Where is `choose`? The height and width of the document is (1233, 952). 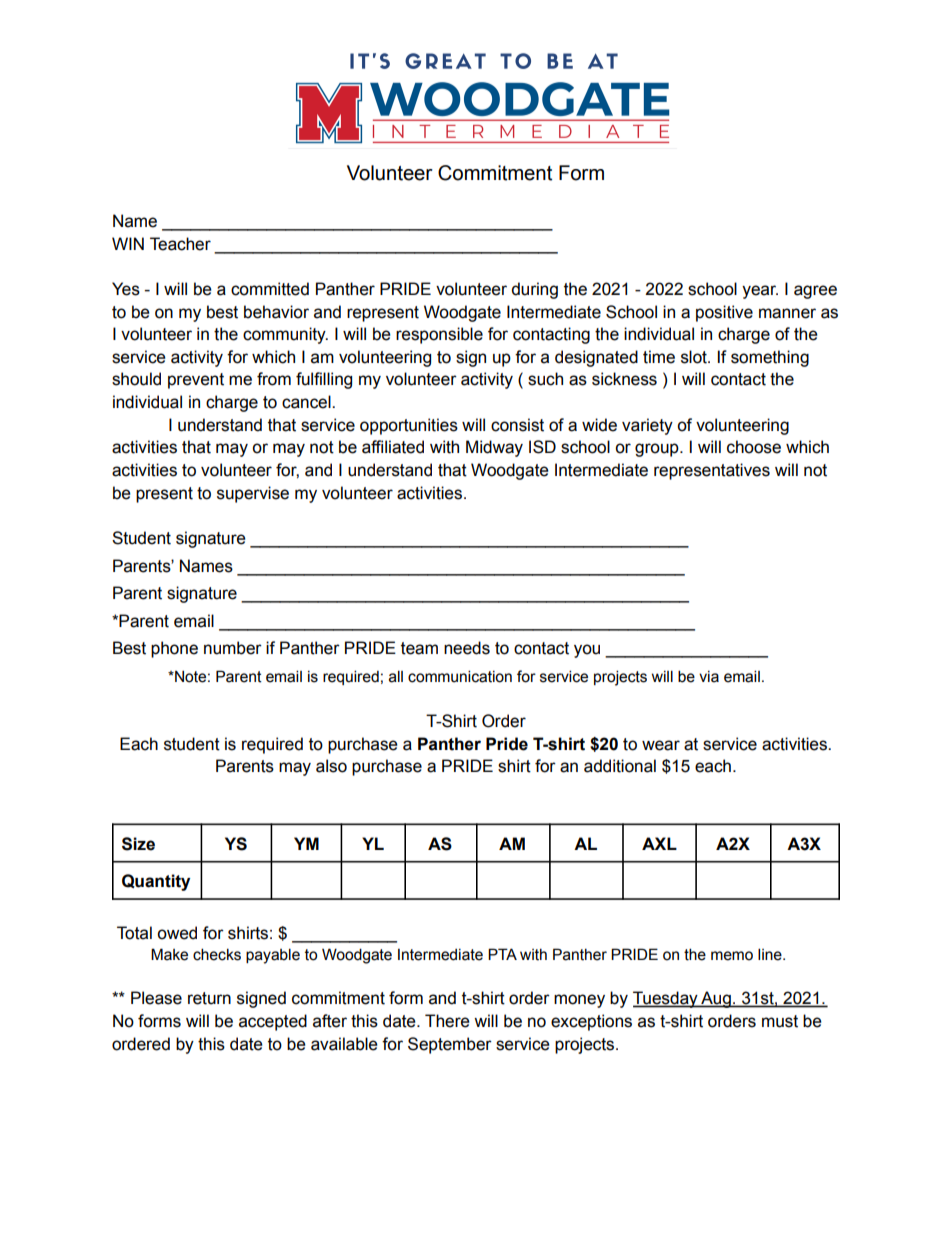
choose is located at coordinates (754, 447).
